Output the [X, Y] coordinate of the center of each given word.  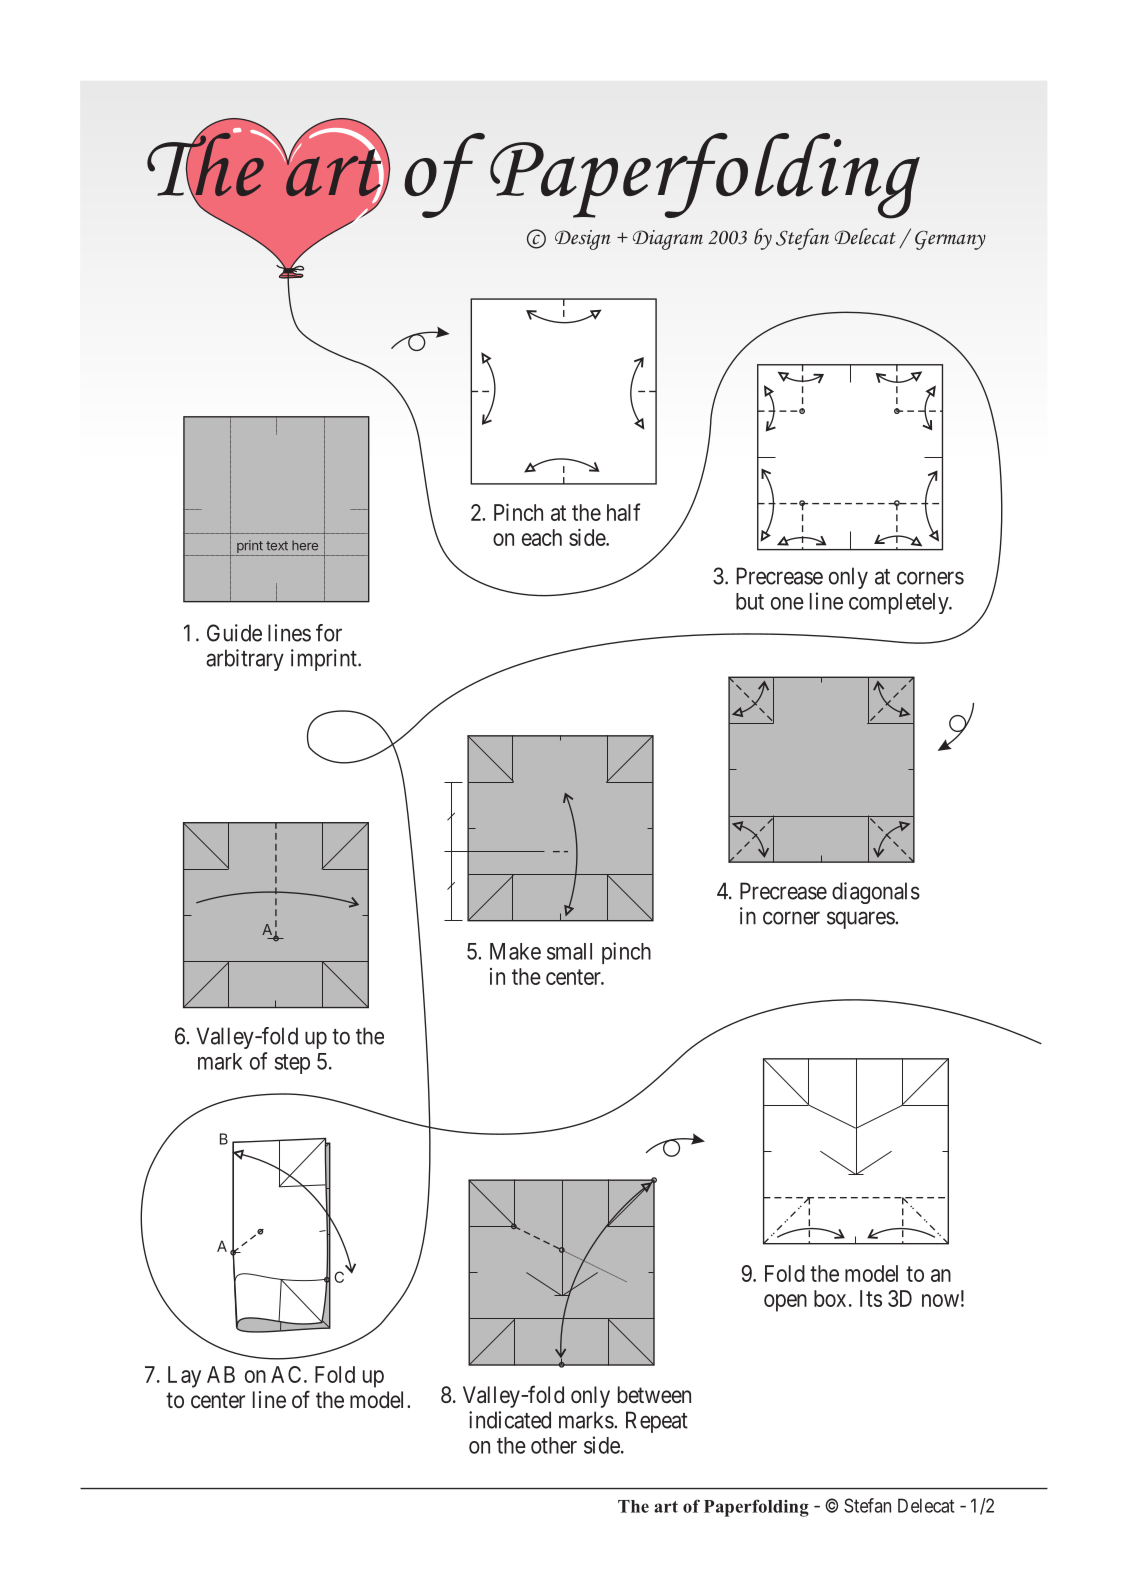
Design [582, 240]
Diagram [668, 240]
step [292, 1064]
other [554, 1445]
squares [861, 920]
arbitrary [245, 660]
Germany [950, 240]
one [787, 603]
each [542, 537]
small [569, 951]
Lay [184, 1377]
